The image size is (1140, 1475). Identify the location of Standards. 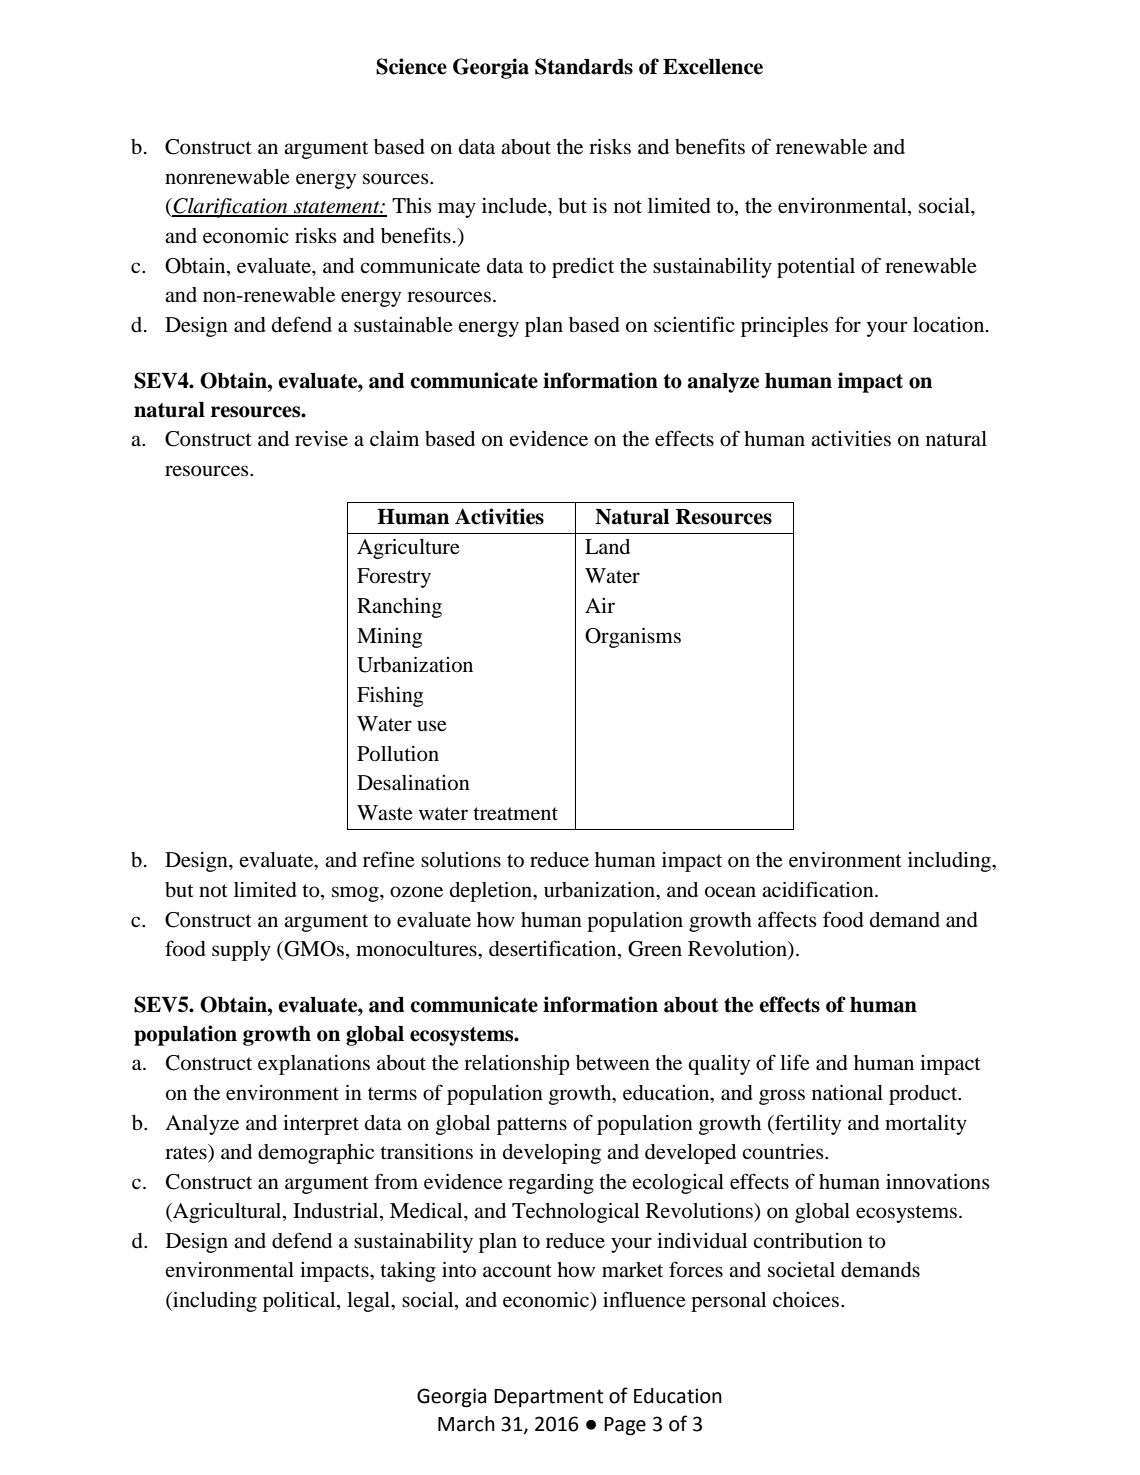
(584, 66).
